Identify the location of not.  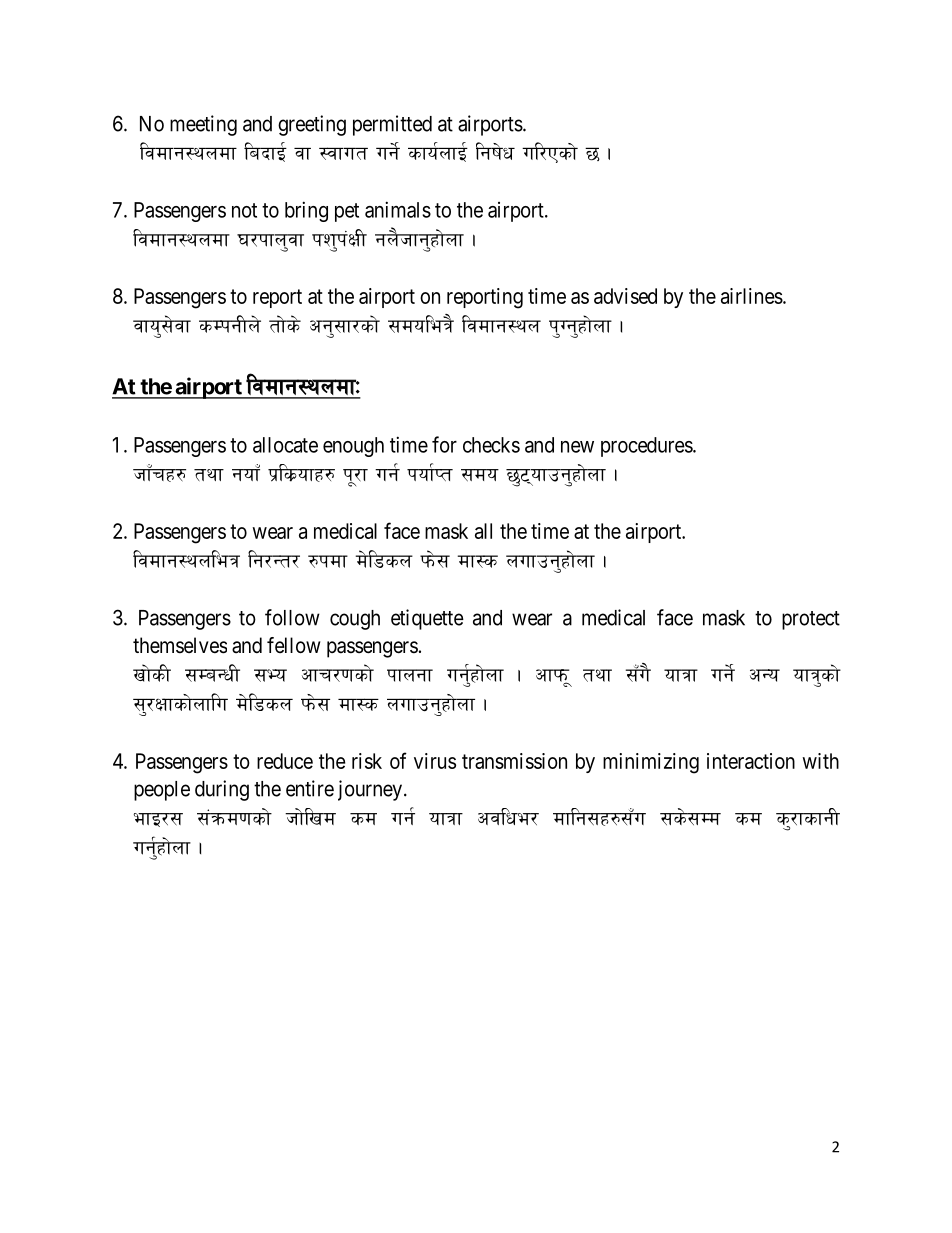
(244, 210).
